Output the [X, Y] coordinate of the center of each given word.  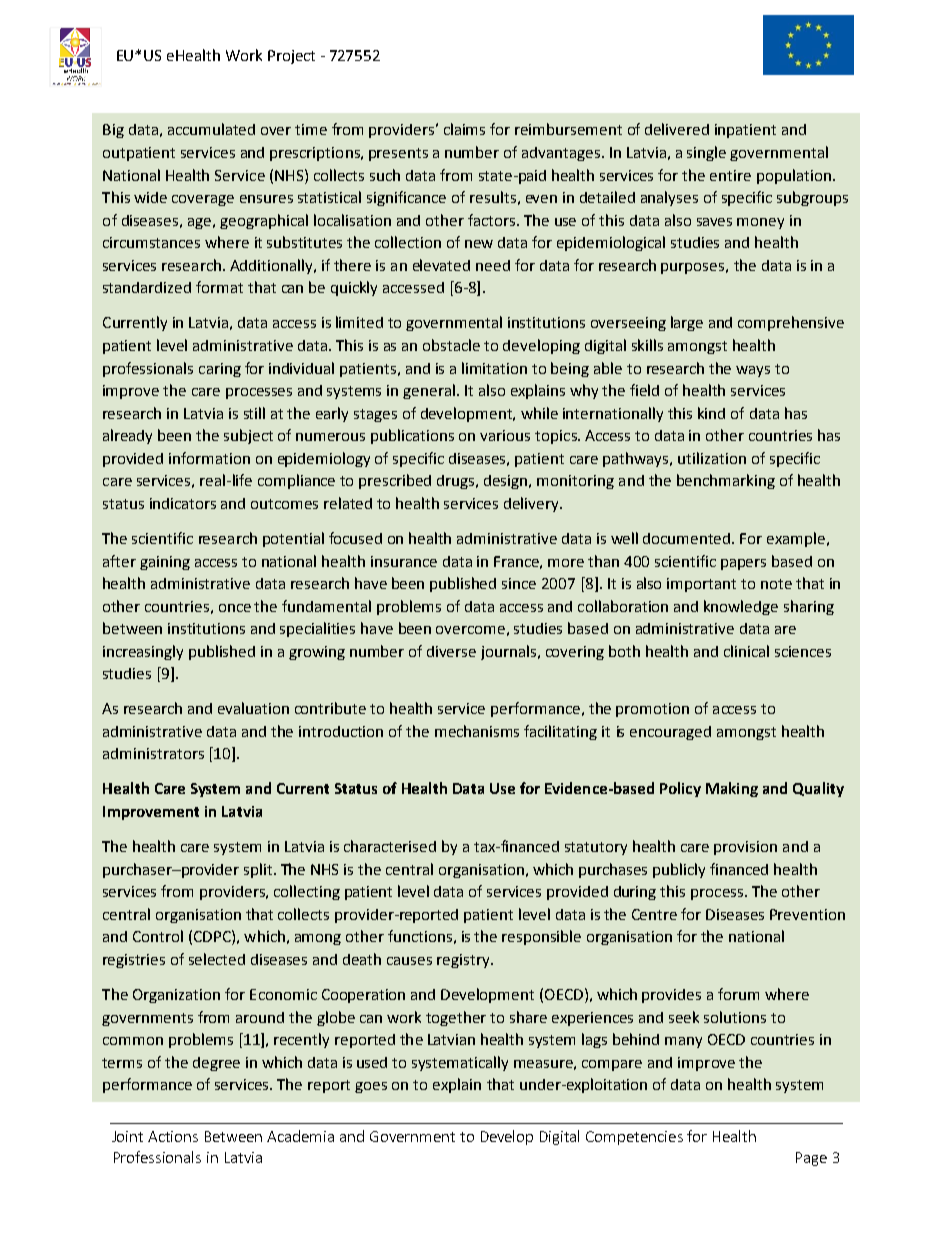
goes [371, 1087]
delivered [677, 129]
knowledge [741, 607]
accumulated [211, 129]
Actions [173, 1136]
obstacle [451, 345]
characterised [390, 846]
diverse [451, 651]
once [235, 608]
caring [220, 370]
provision [745, 848]
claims [464, 129]
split [259, 870]
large [687, 323]
